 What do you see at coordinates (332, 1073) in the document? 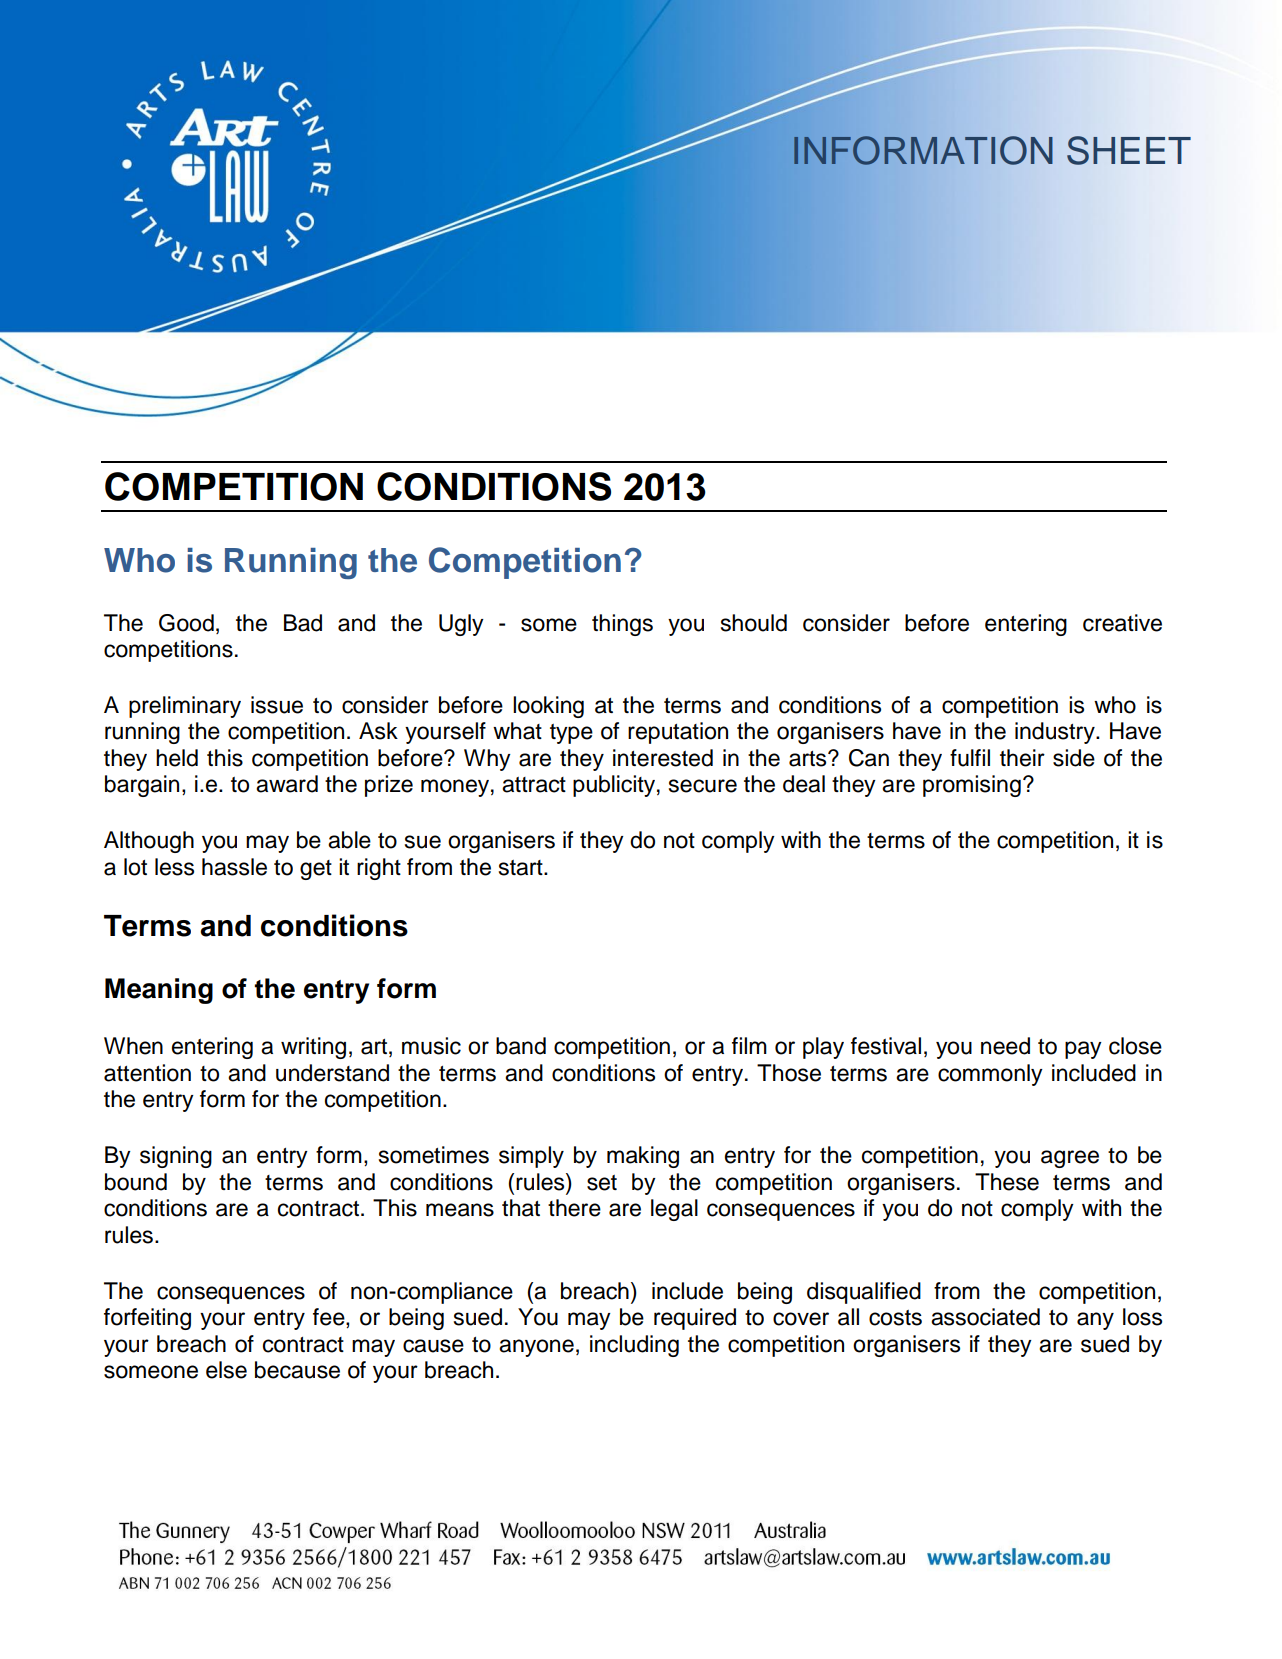
I see `understand` at bounding box center [332, 1073].
